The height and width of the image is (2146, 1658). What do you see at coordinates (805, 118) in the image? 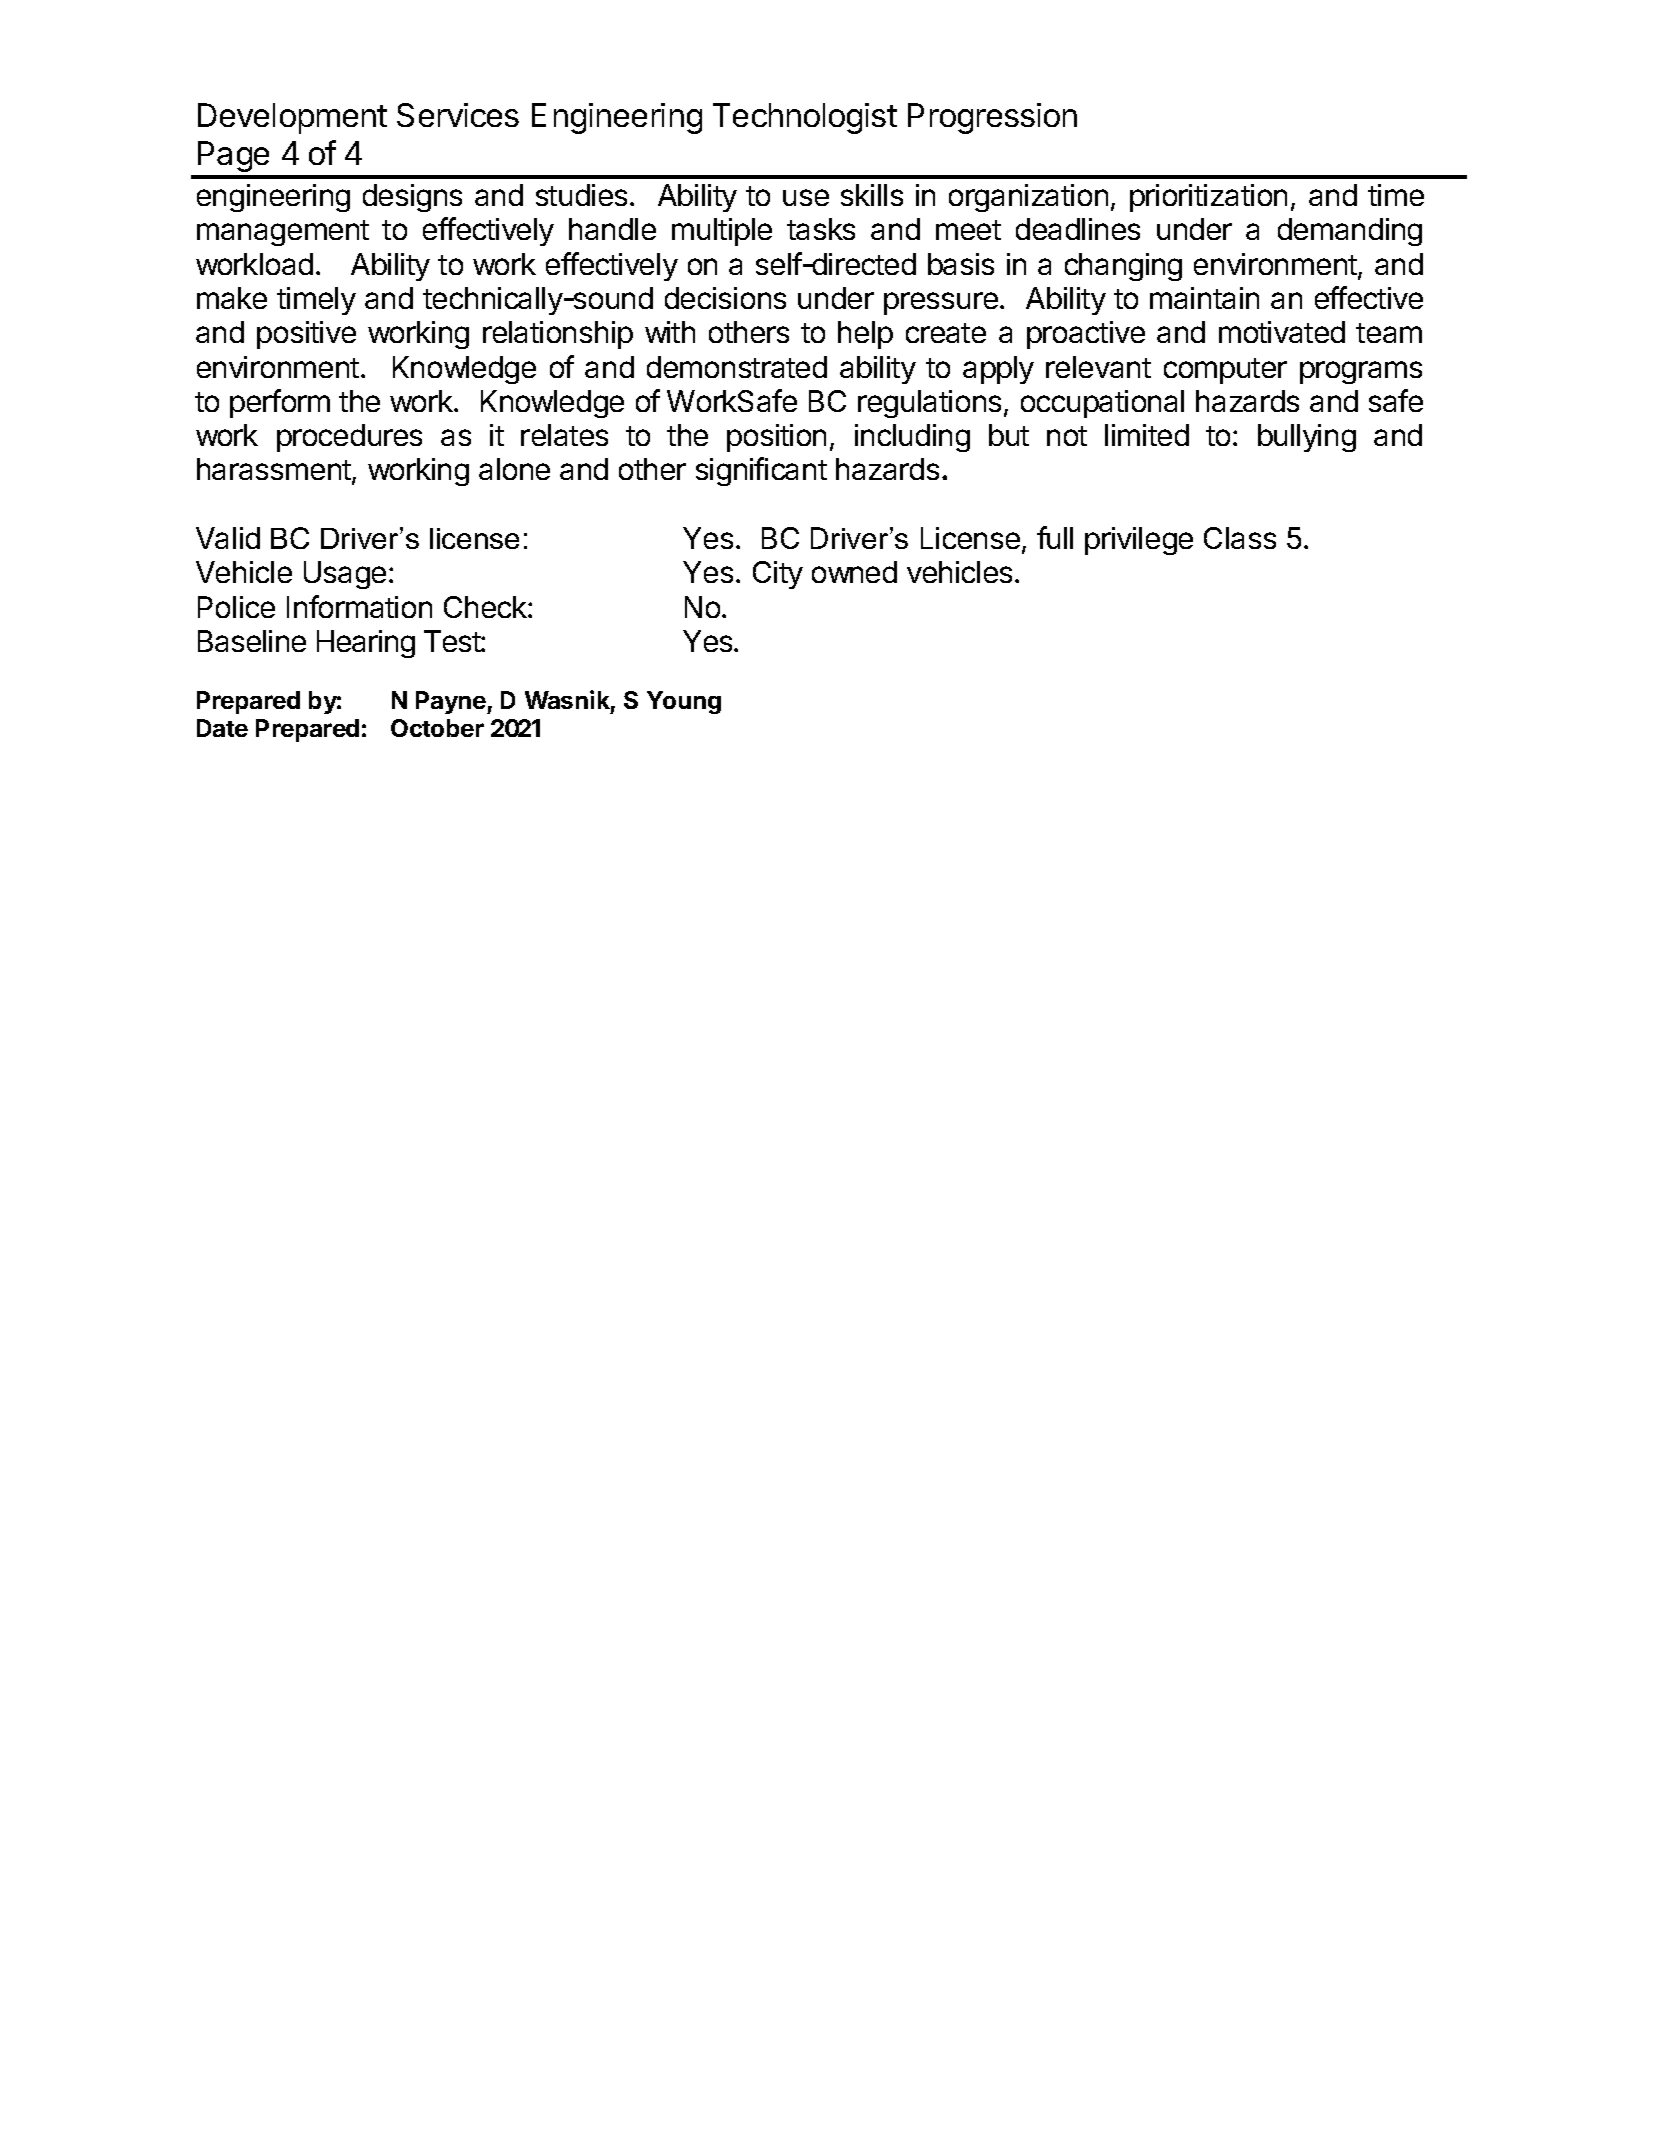
I see `Technologist` at bounding box center [805, 118].
